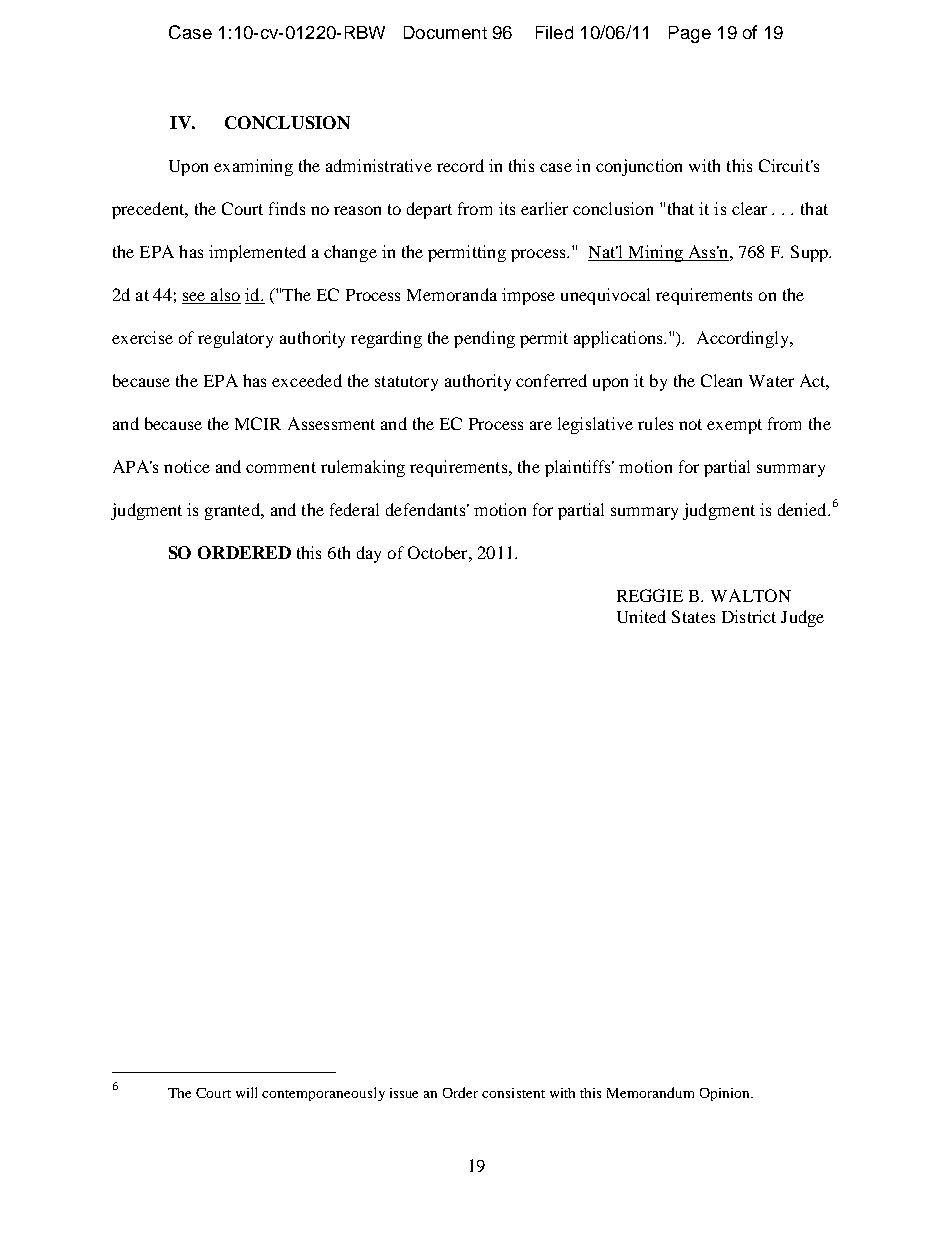 The height and width of the screenshot is (1233, 952). I want to click on finds, so click(287, 208).
